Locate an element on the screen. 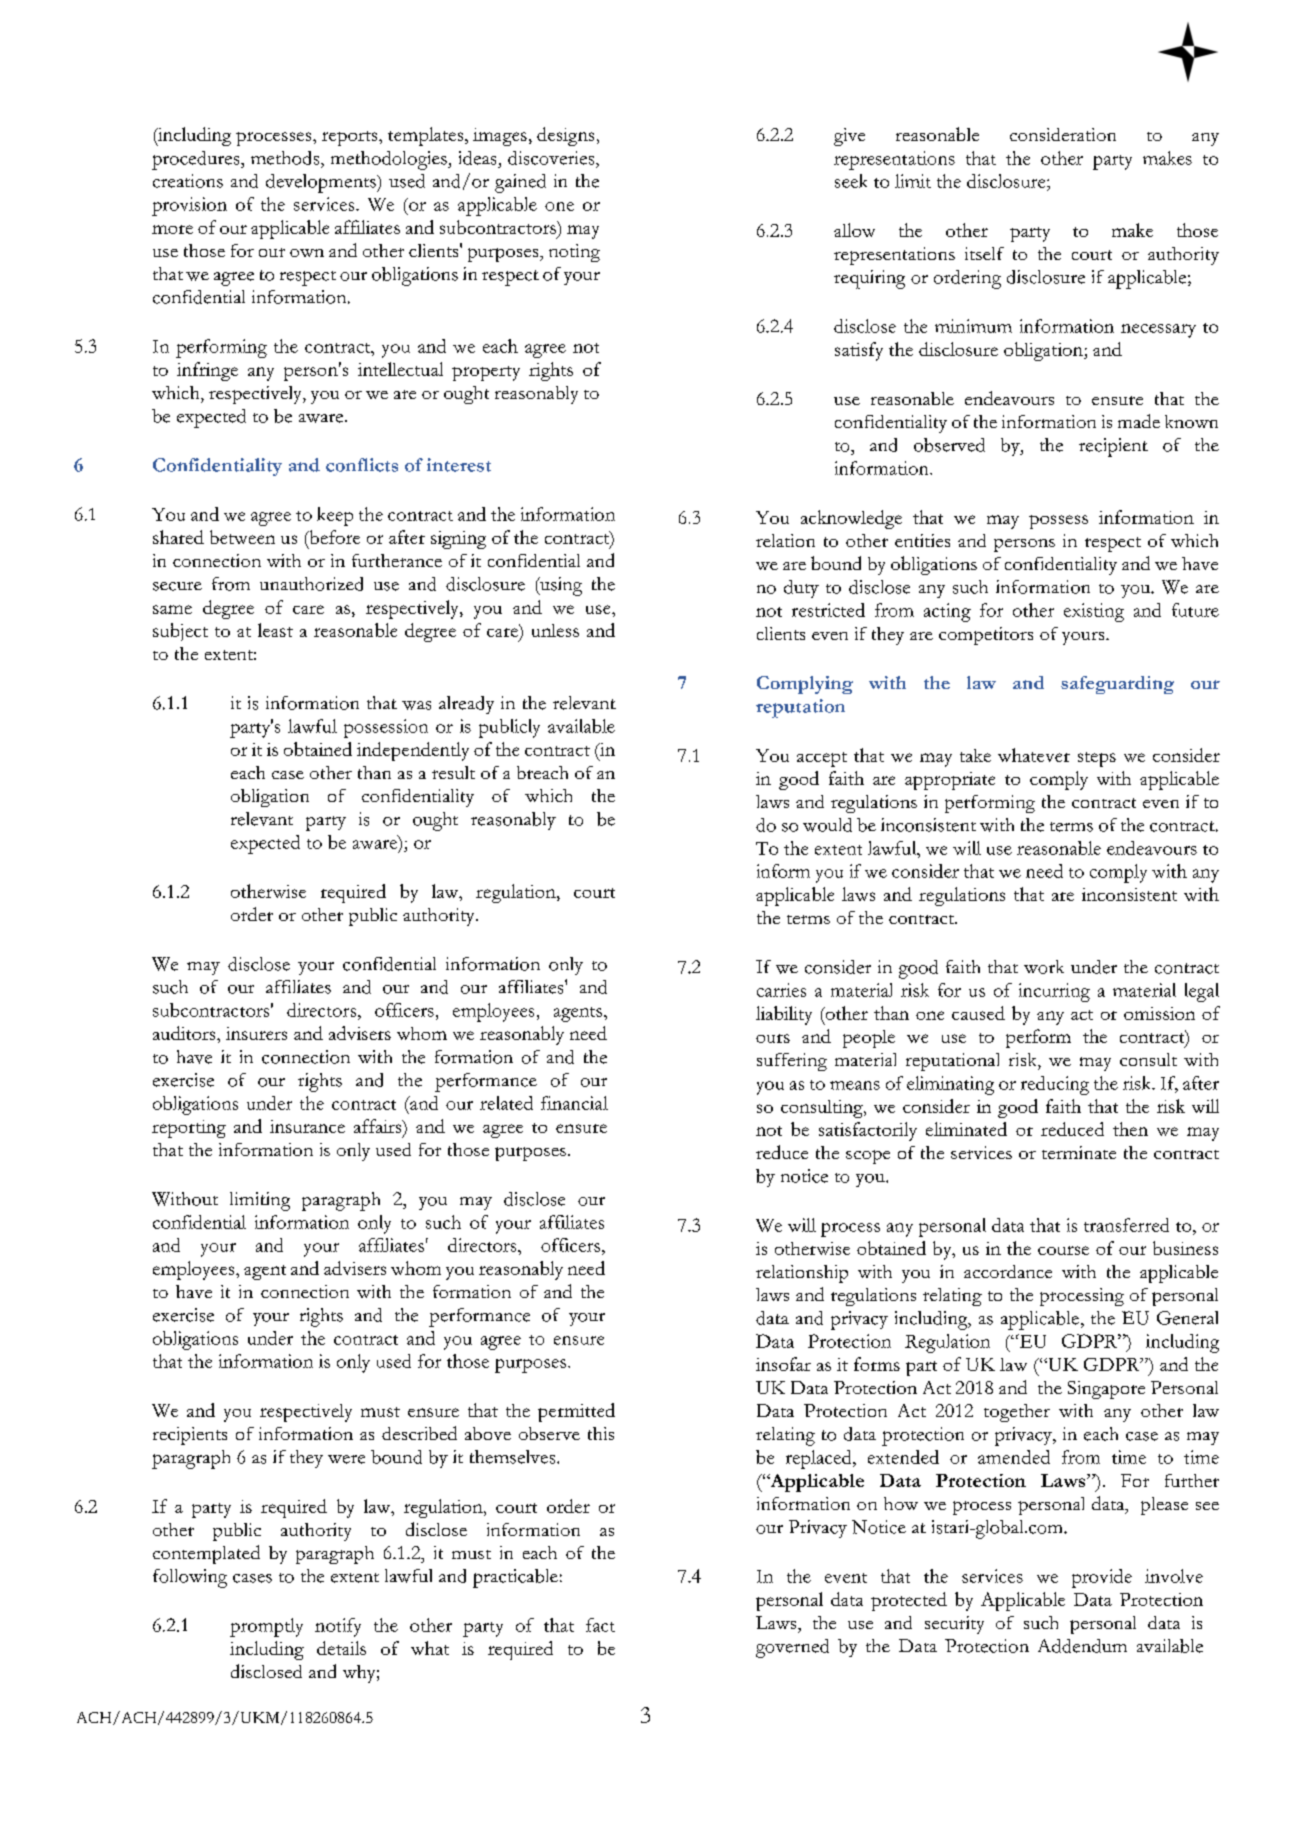 The image size is (1293, 1828). governed is located at coordinates (792, 1648).
